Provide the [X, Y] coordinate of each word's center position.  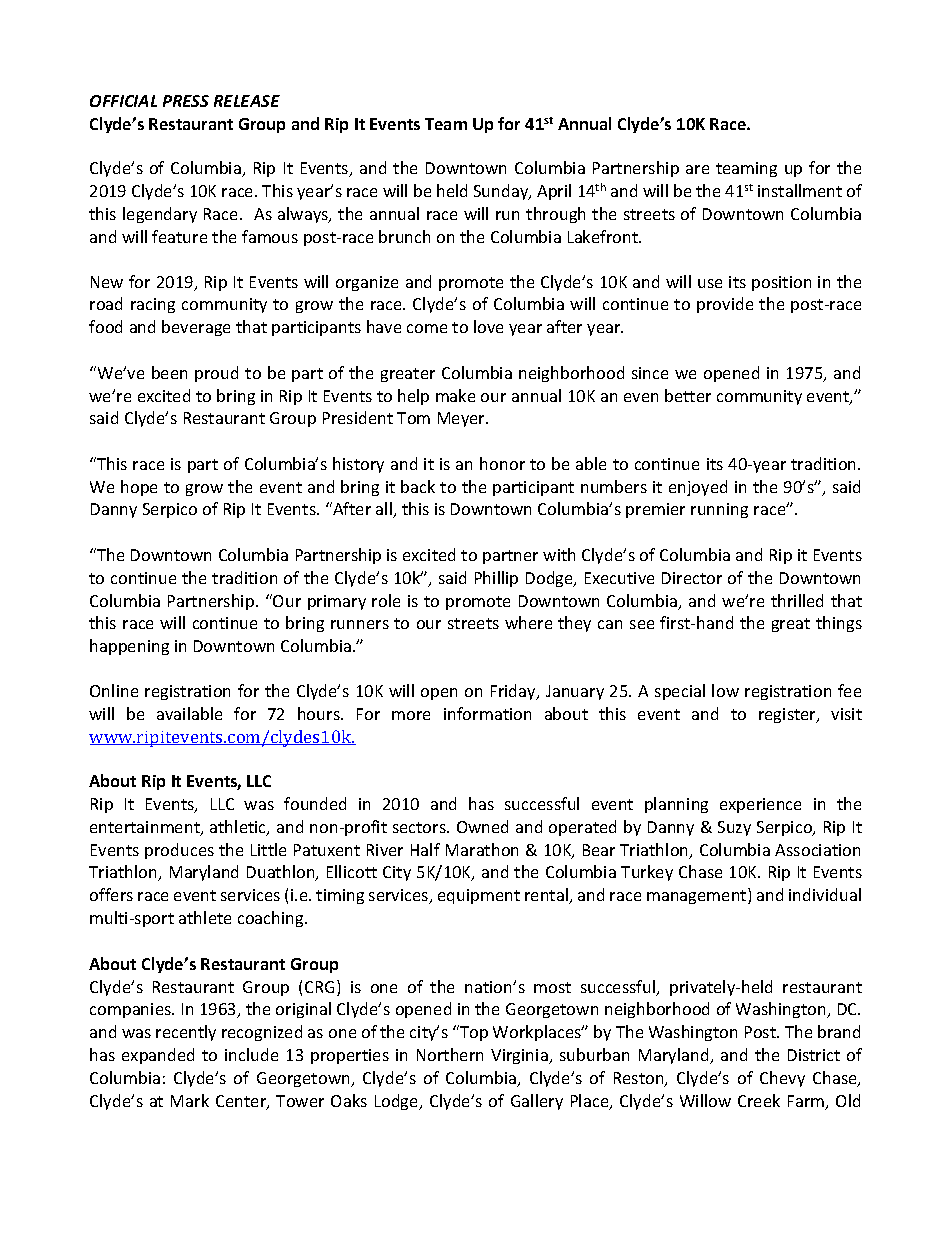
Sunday [502, 192]
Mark [190, 1100]
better [688, 395]
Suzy [734, 828]
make [455, 395]
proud [216, 374]
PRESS [186, 101]
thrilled [797, 600]
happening [129, 647]
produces [179, 851]
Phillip [496, 579]
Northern [450, 1054]
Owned [482, 826]
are [697, 169]
